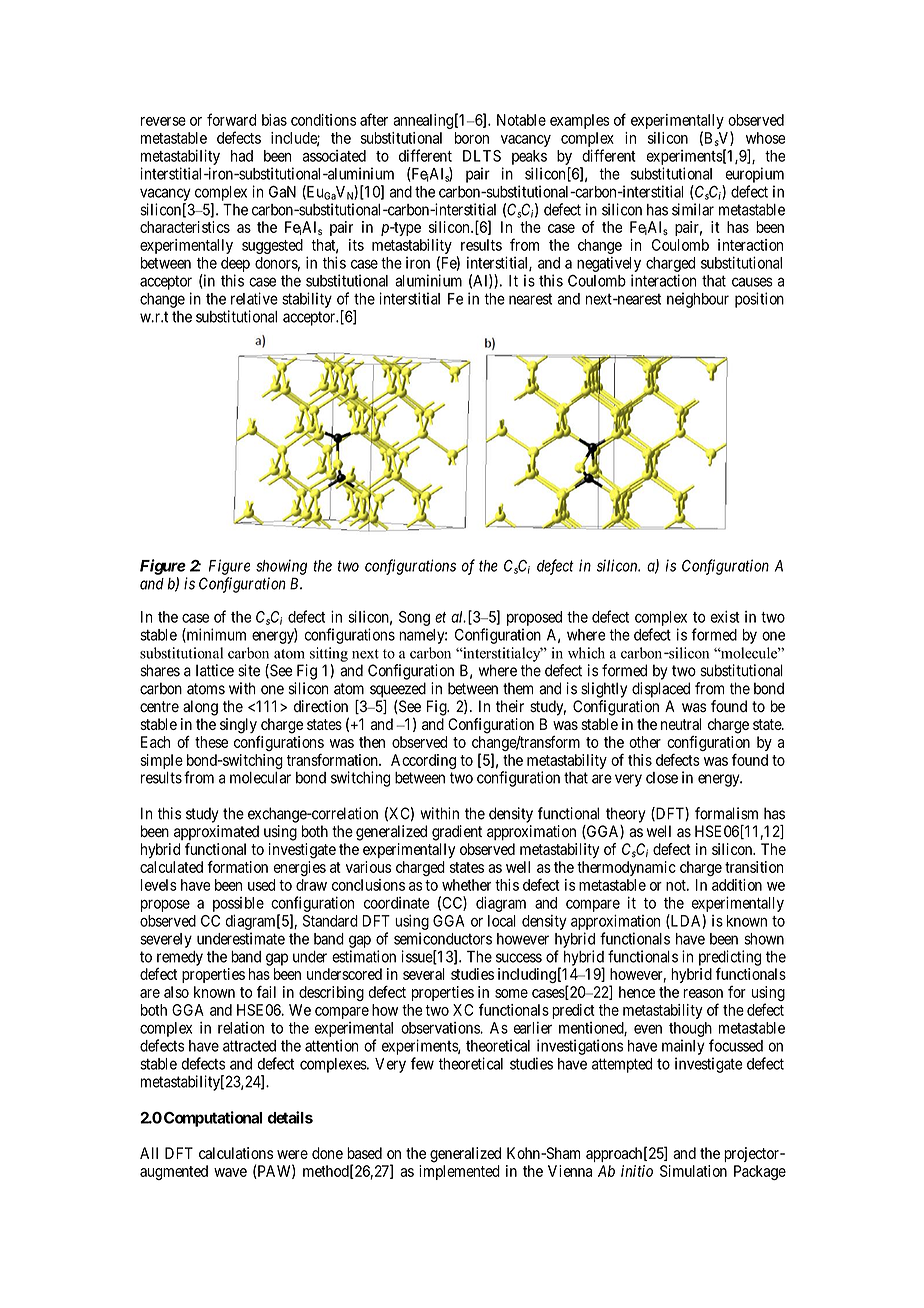  What do you see at coordinates (693, 209) in the screenshot?
I see `similar` at bounding box center [693, 209].
